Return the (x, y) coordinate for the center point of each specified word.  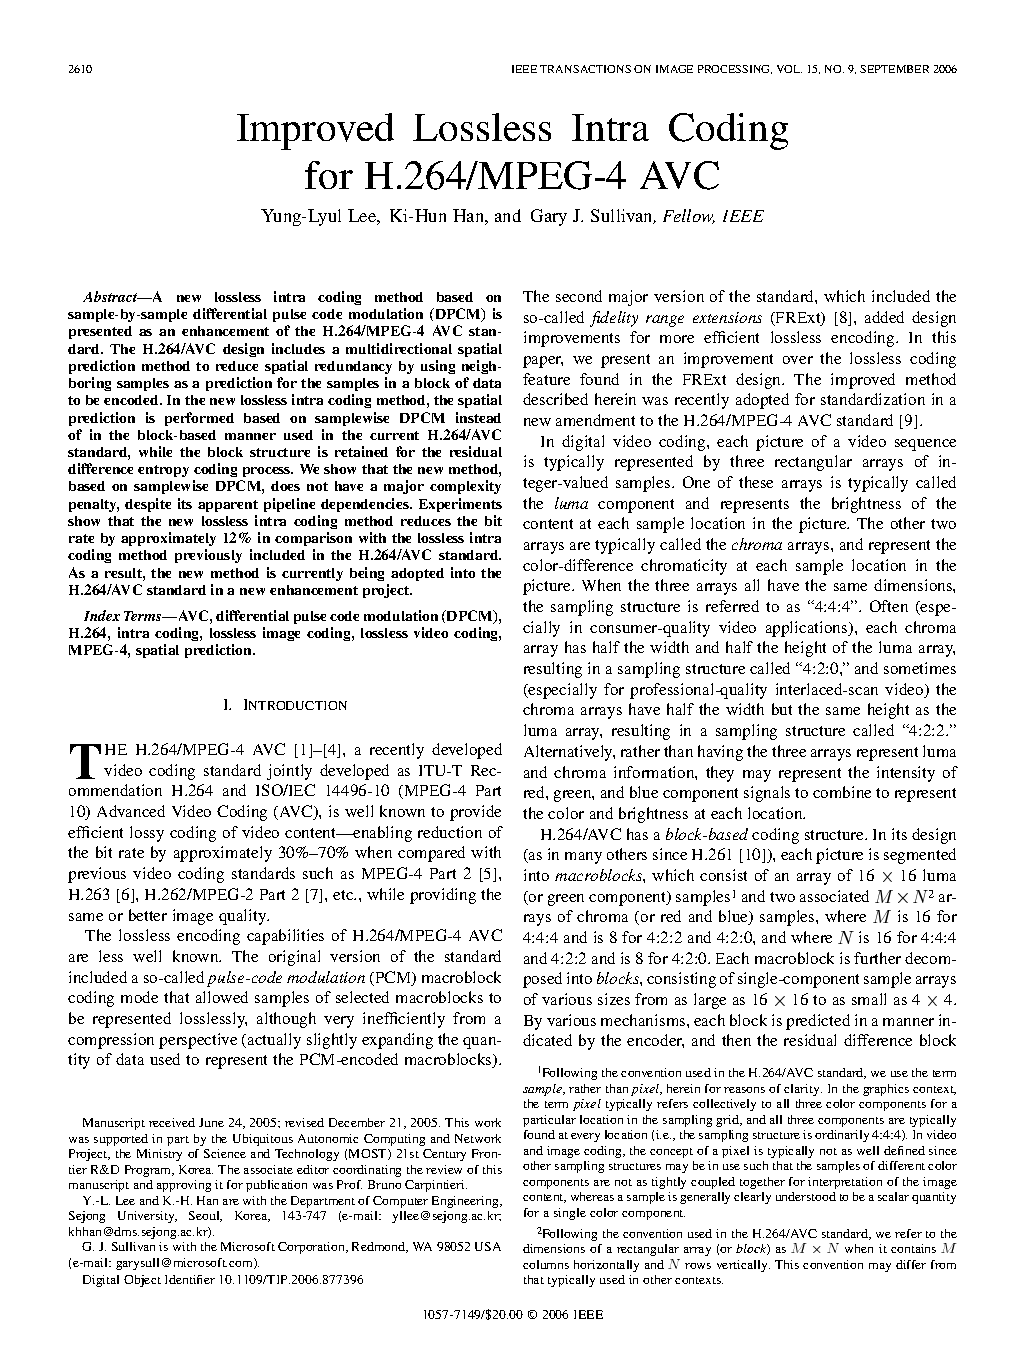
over (798, 360)
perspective (198, 1041)
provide (475, 813)
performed (199, 419)
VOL (789, 69)
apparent (228, 506)
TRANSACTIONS (585, 69)
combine (842, 792)
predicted (818, 1022)
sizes (614, 999)
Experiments (460, 505)
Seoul (205, 1216)
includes (298, 348)
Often (889, 606)
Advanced (131, 811)
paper (543, 362)
